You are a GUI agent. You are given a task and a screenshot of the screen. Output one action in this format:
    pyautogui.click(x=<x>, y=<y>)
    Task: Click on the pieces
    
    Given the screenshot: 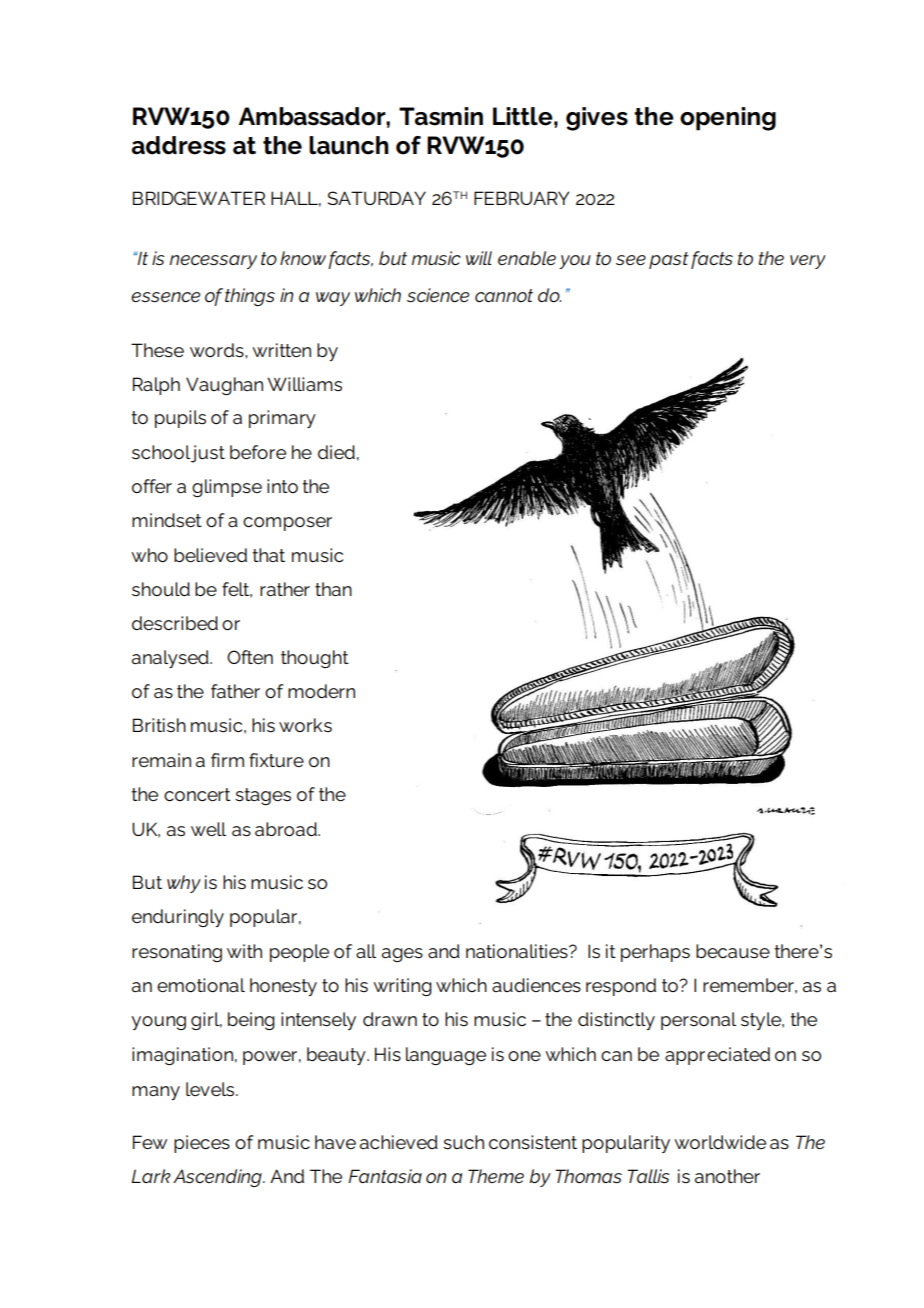 What is the action you would take?
    pyautogui.click(x=202, y=1144)
